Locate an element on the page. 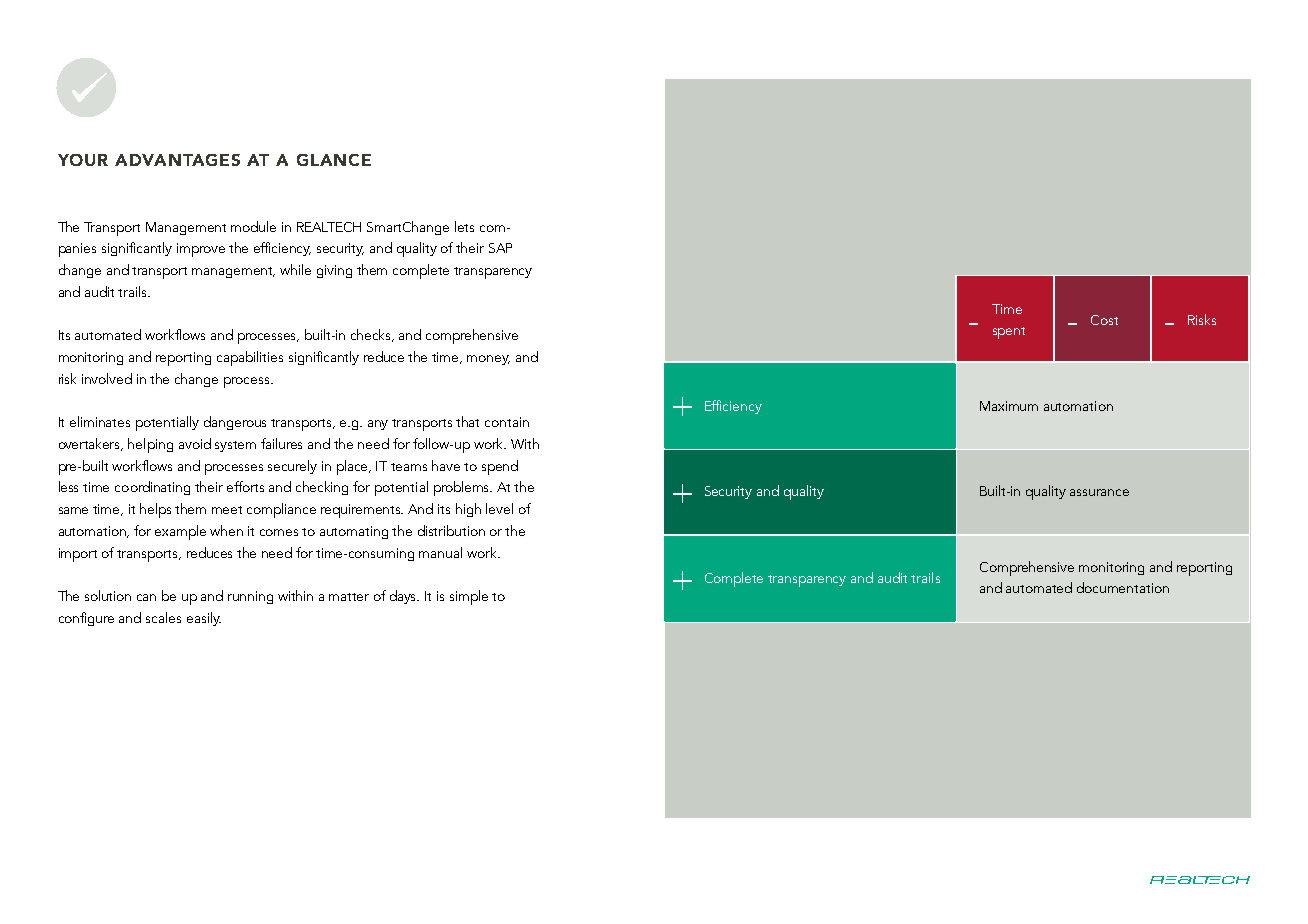 The image size is (1308, 924). assurance is located at coordinates (1099, 492).
